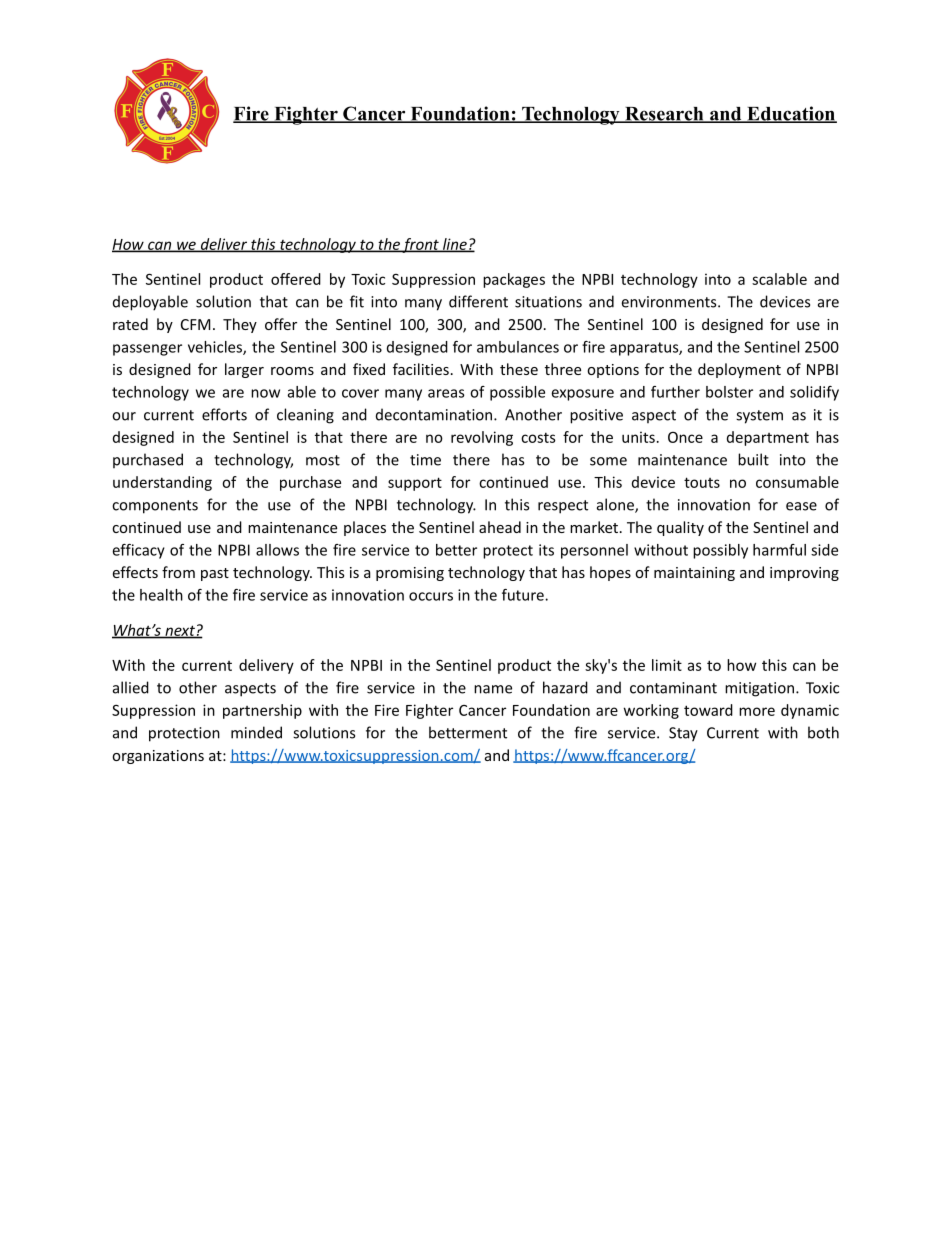 Image resolution: width=952 pixels, height=1233 pixels. Describe the element at coordinates (195, 324) in the screenshot. I see `CFM` at that location.
